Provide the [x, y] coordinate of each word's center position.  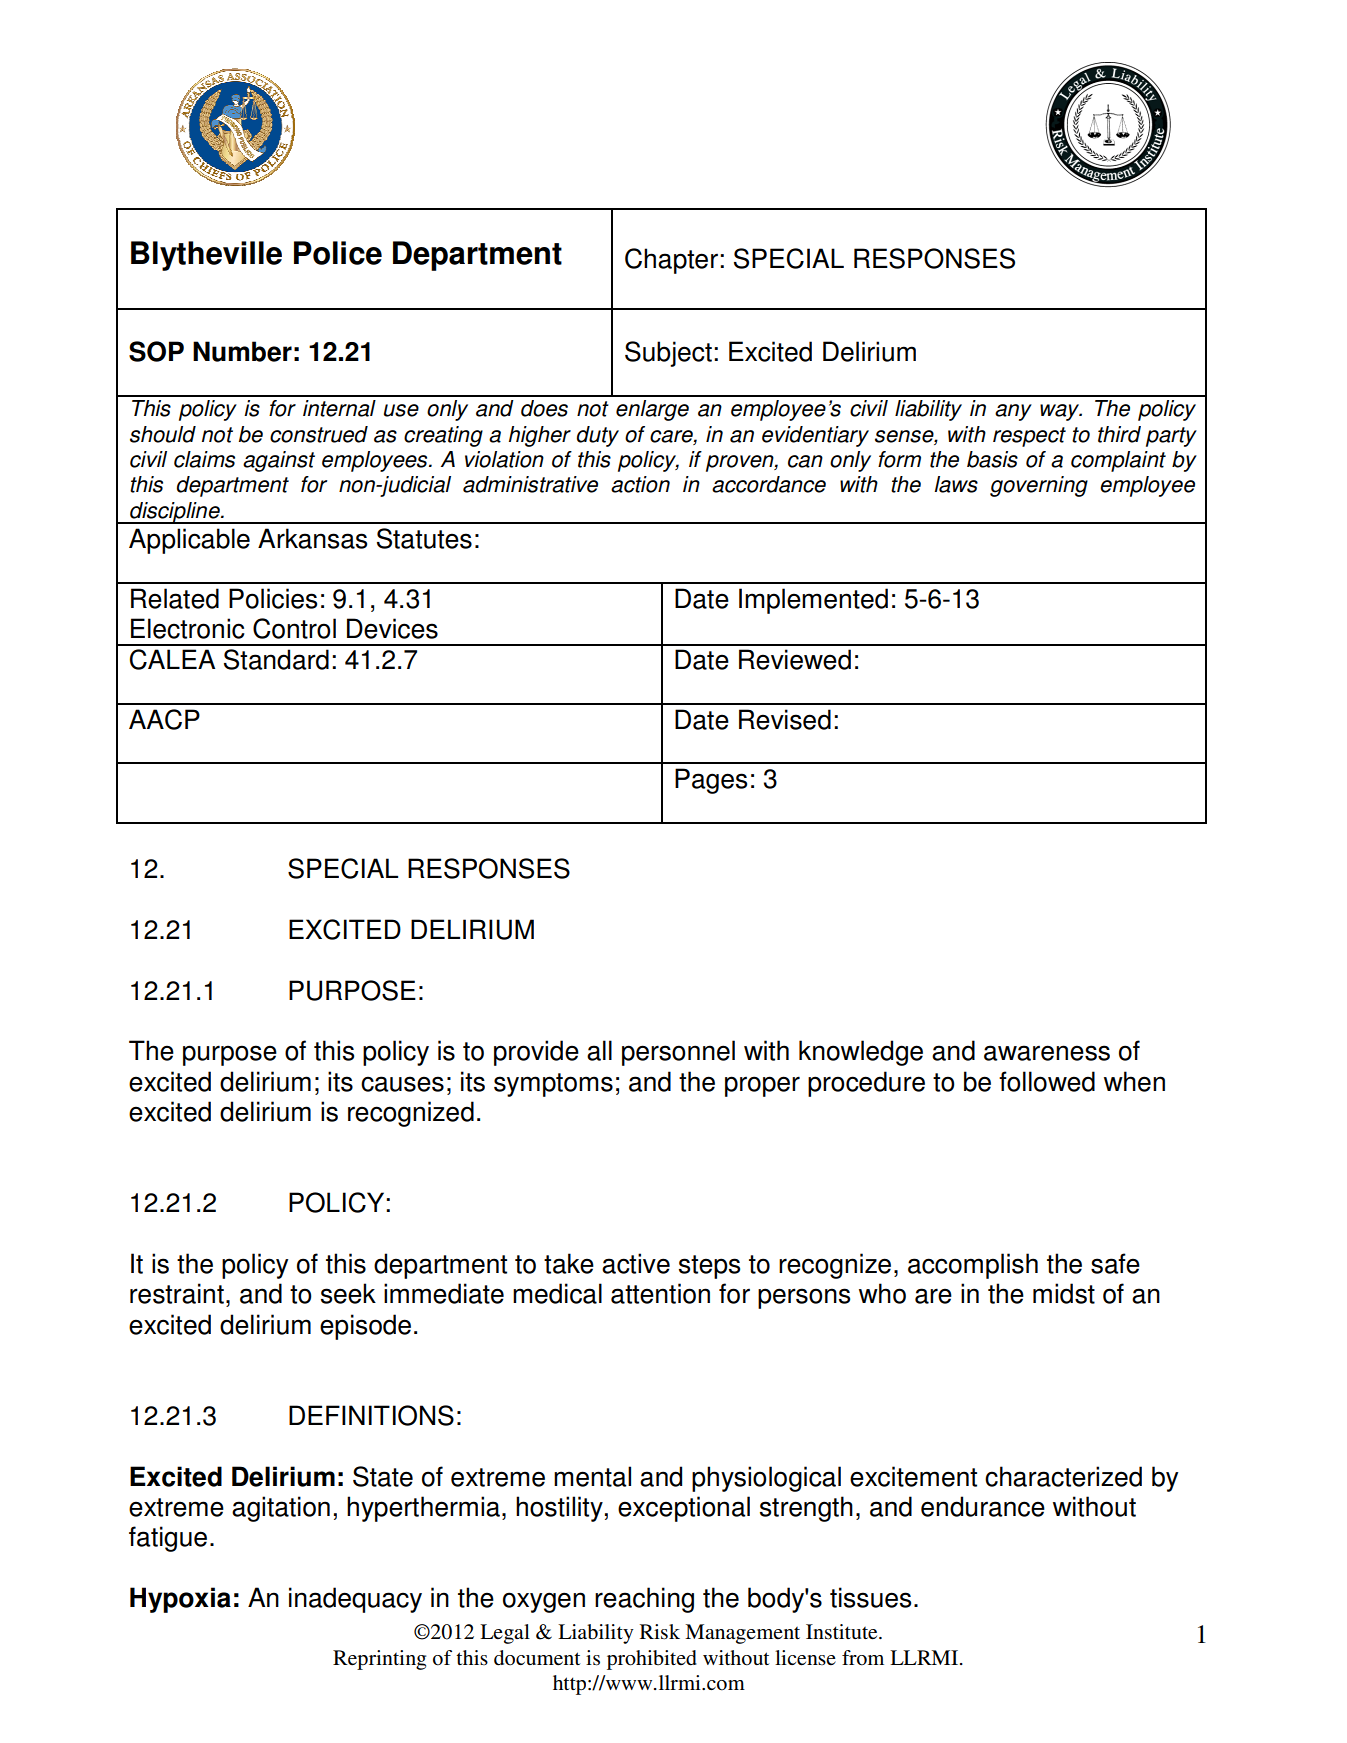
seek [348, 1293]
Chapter [671, 261]
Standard [276, 659]
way [1061, 412]
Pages [711, 781]
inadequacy [355, 1600]
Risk [660, 1632]
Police [338, 253]
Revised [785, 719]
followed [1047, 1081]
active [636, 1263]
